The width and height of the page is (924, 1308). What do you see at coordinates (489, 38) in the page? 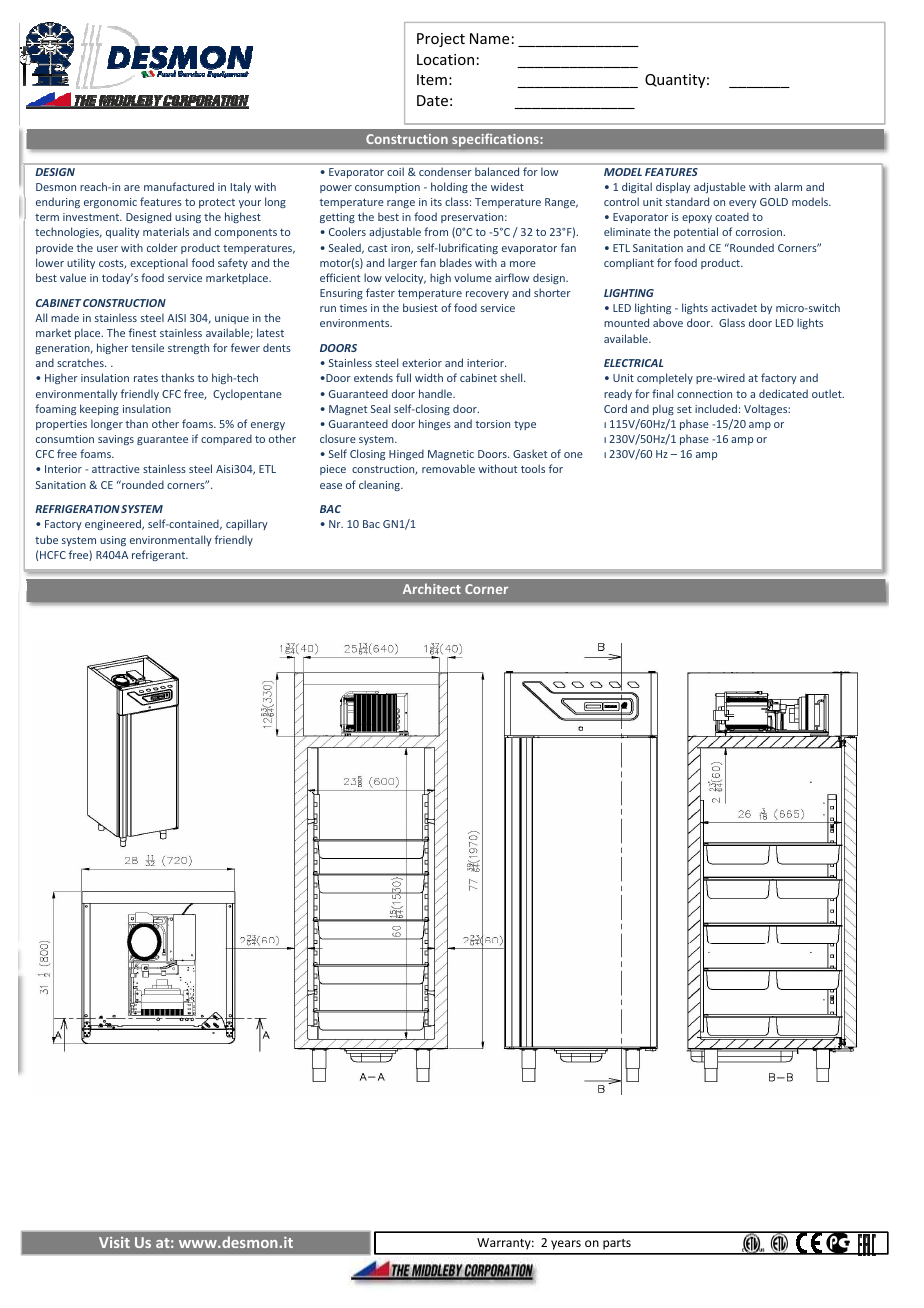
I see `Name` at bounding box center [489, 38].
